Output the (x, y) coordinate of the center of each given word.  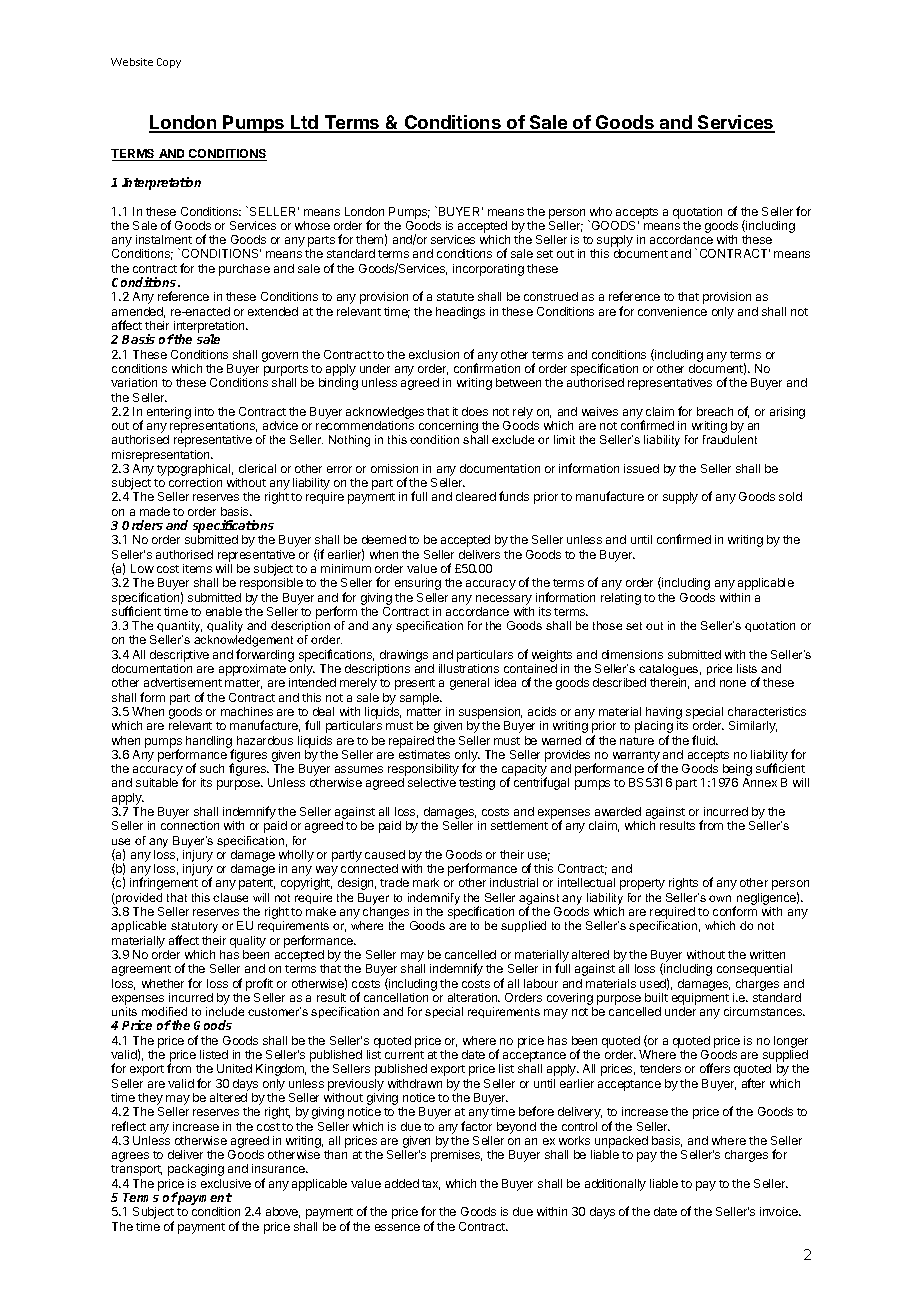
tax (431, 1185)
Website (132, 62)
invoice (780, 1211)
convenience (672, 311)
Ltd (304, 123)
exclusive (226, 1183)
